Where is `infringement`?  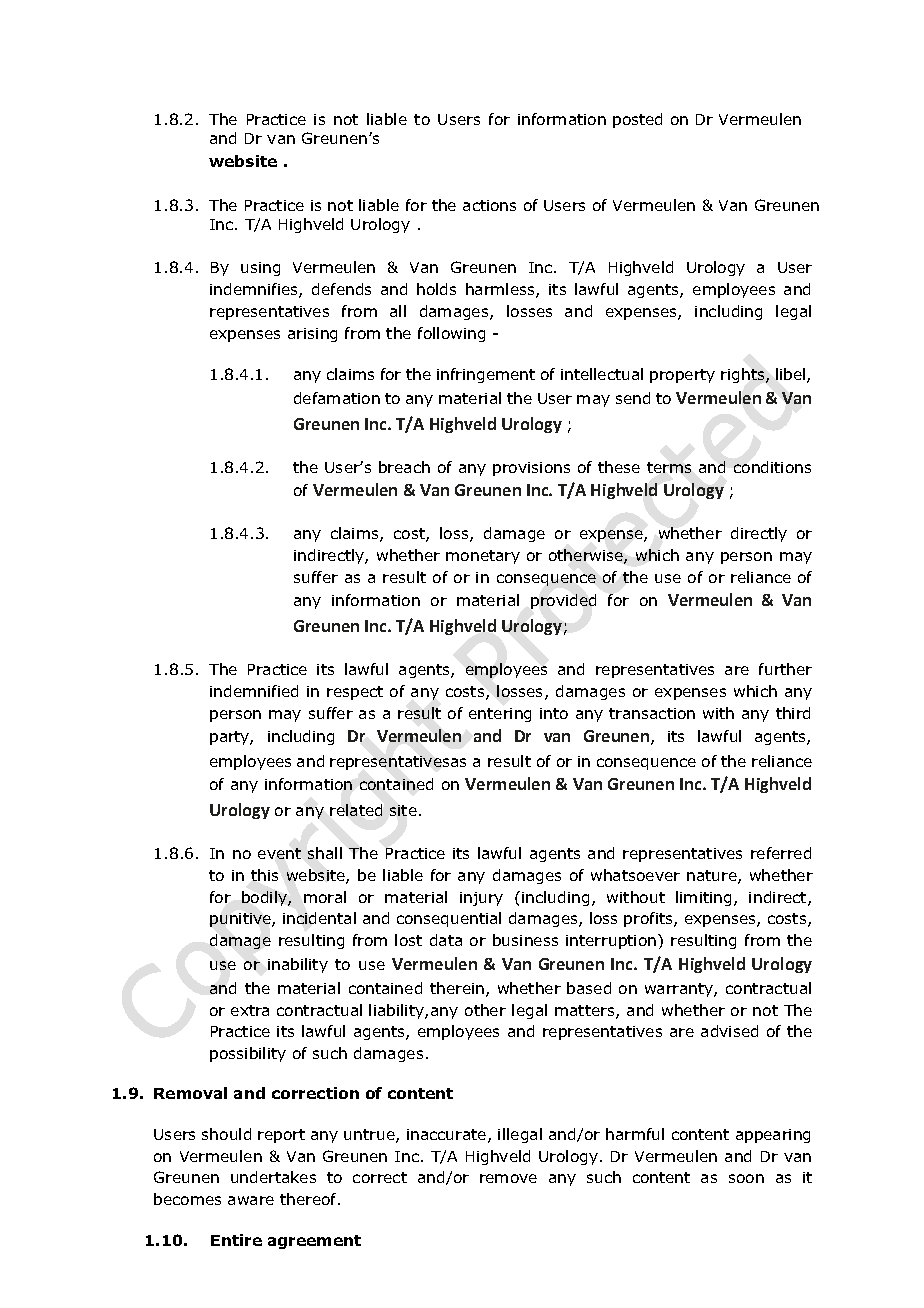 infringement is located at coordinates (486, 375).
